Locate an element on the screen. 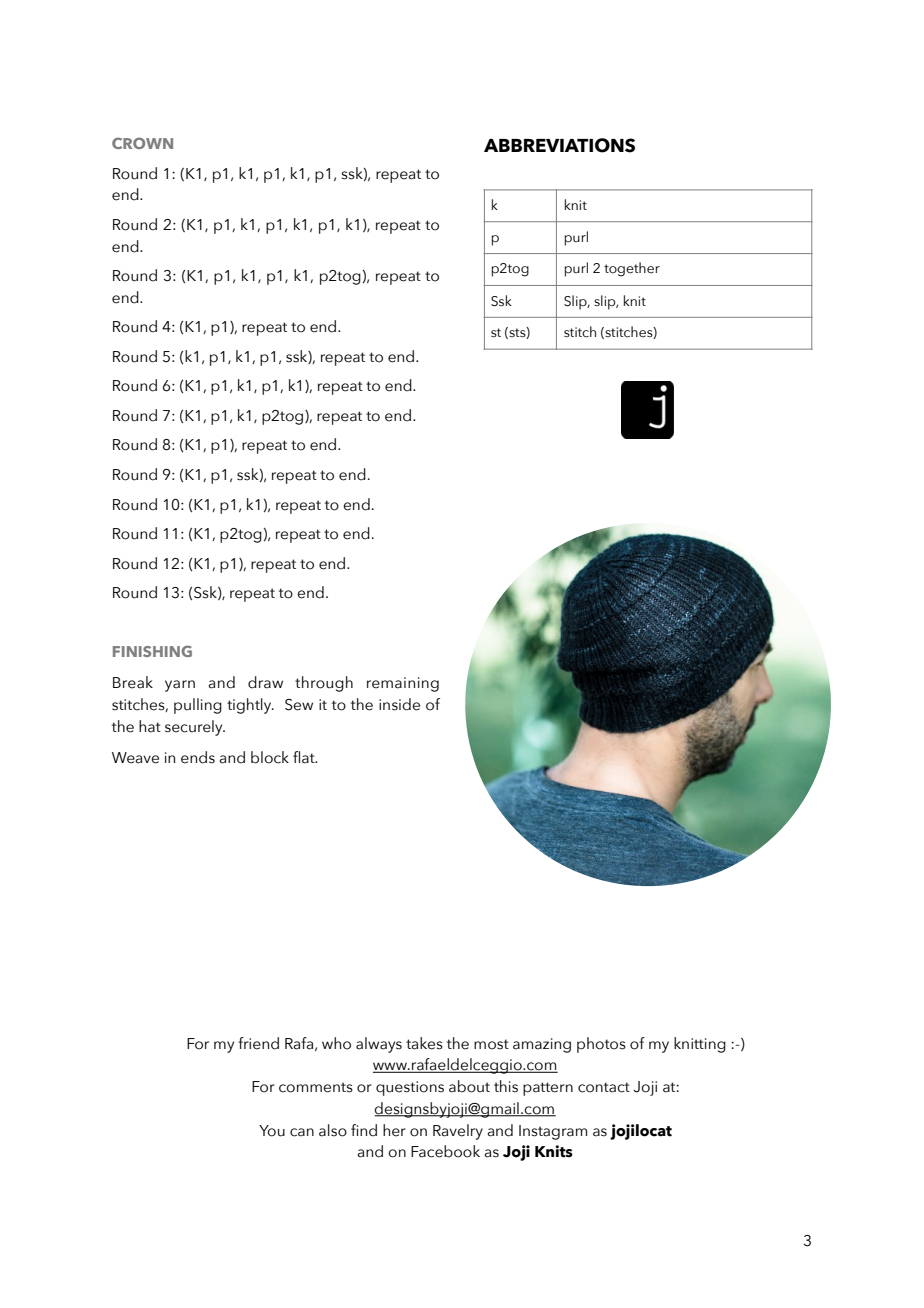  find is located at coordinates (364, 1130).
